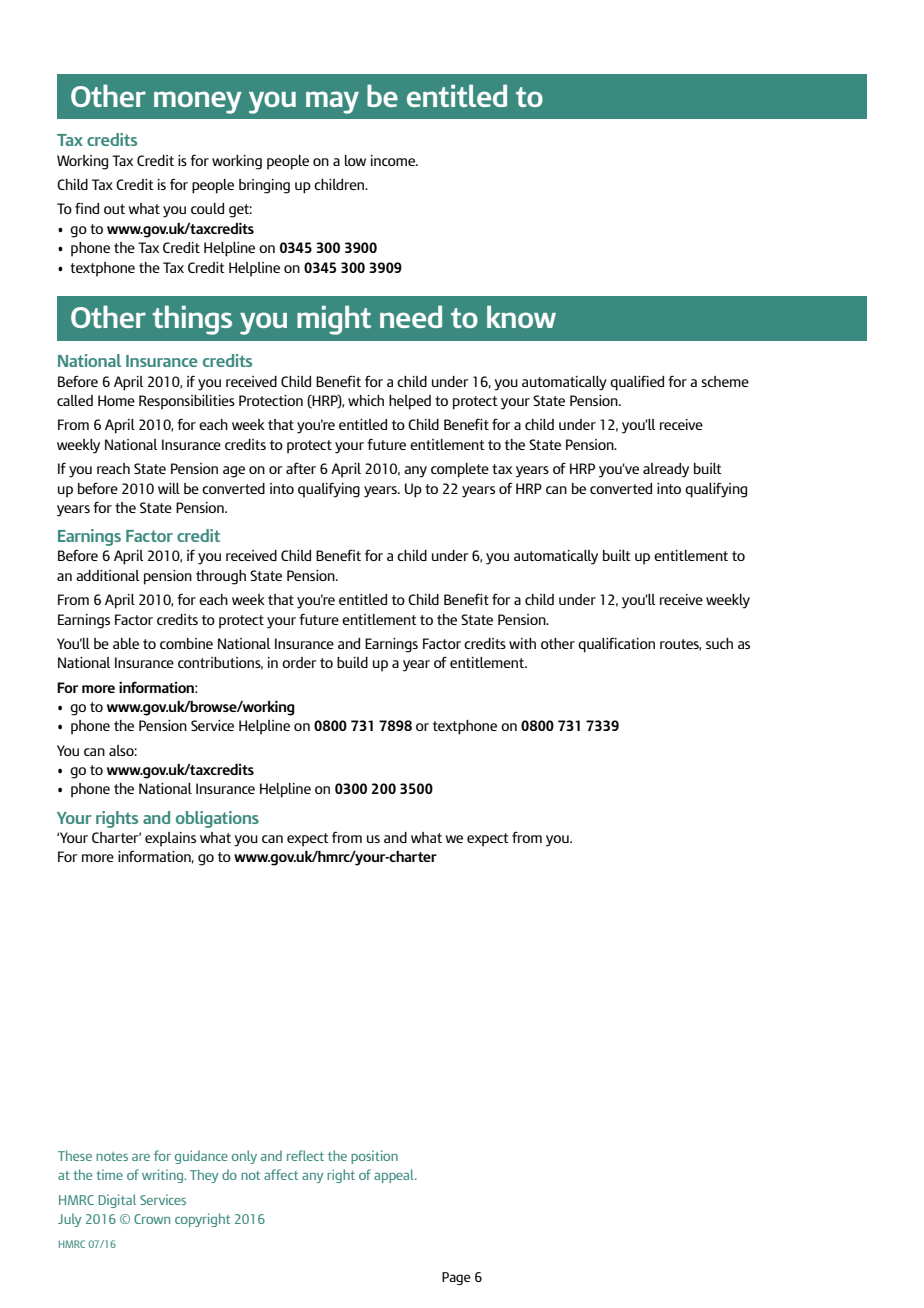 The height and width of the page is (1308, 924). I want to click on obligations, so click(217, 819).
